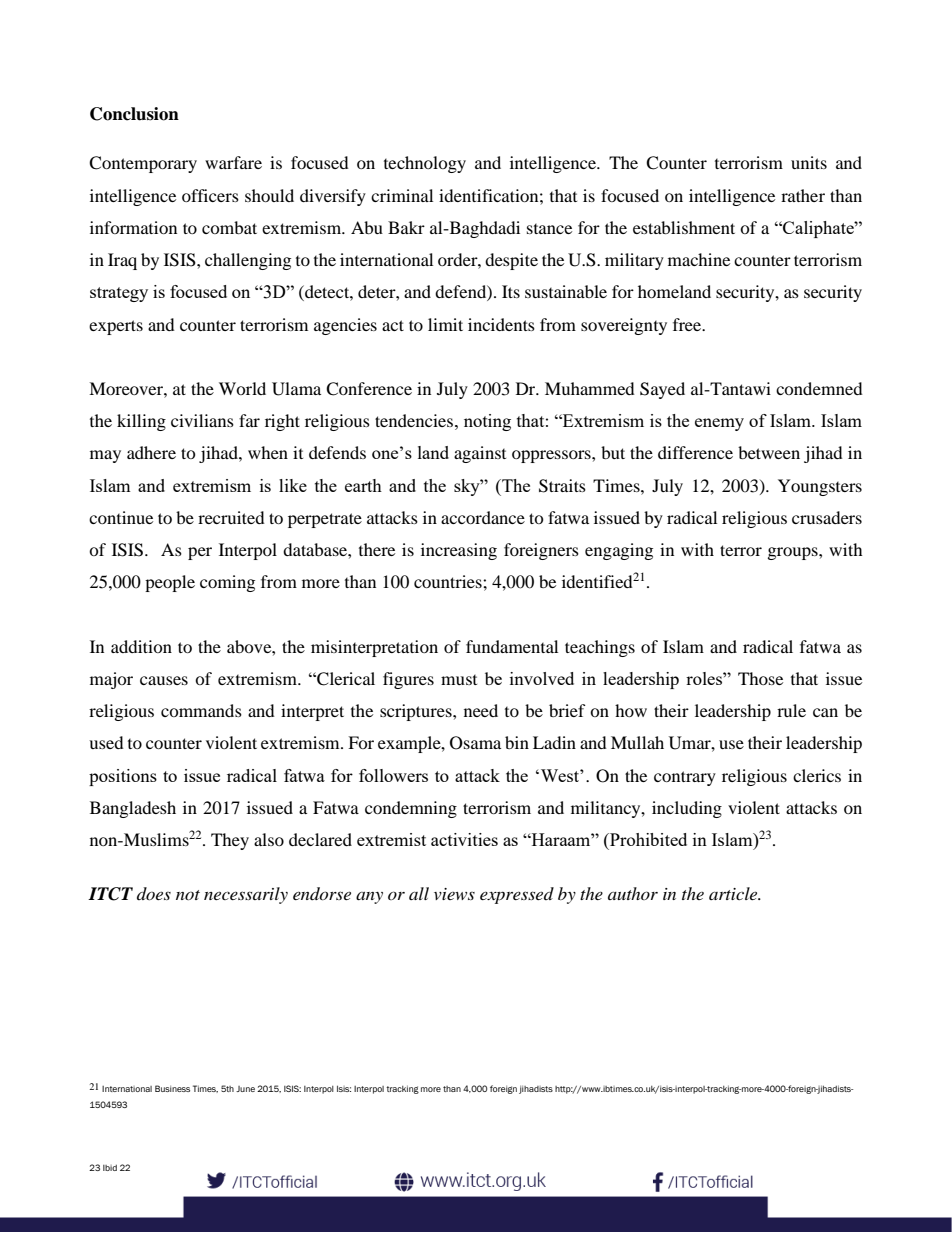 This page has width=952, height=1233. Describe the element at coordinates (141, 646) in the page. I see `addition` at that location.
